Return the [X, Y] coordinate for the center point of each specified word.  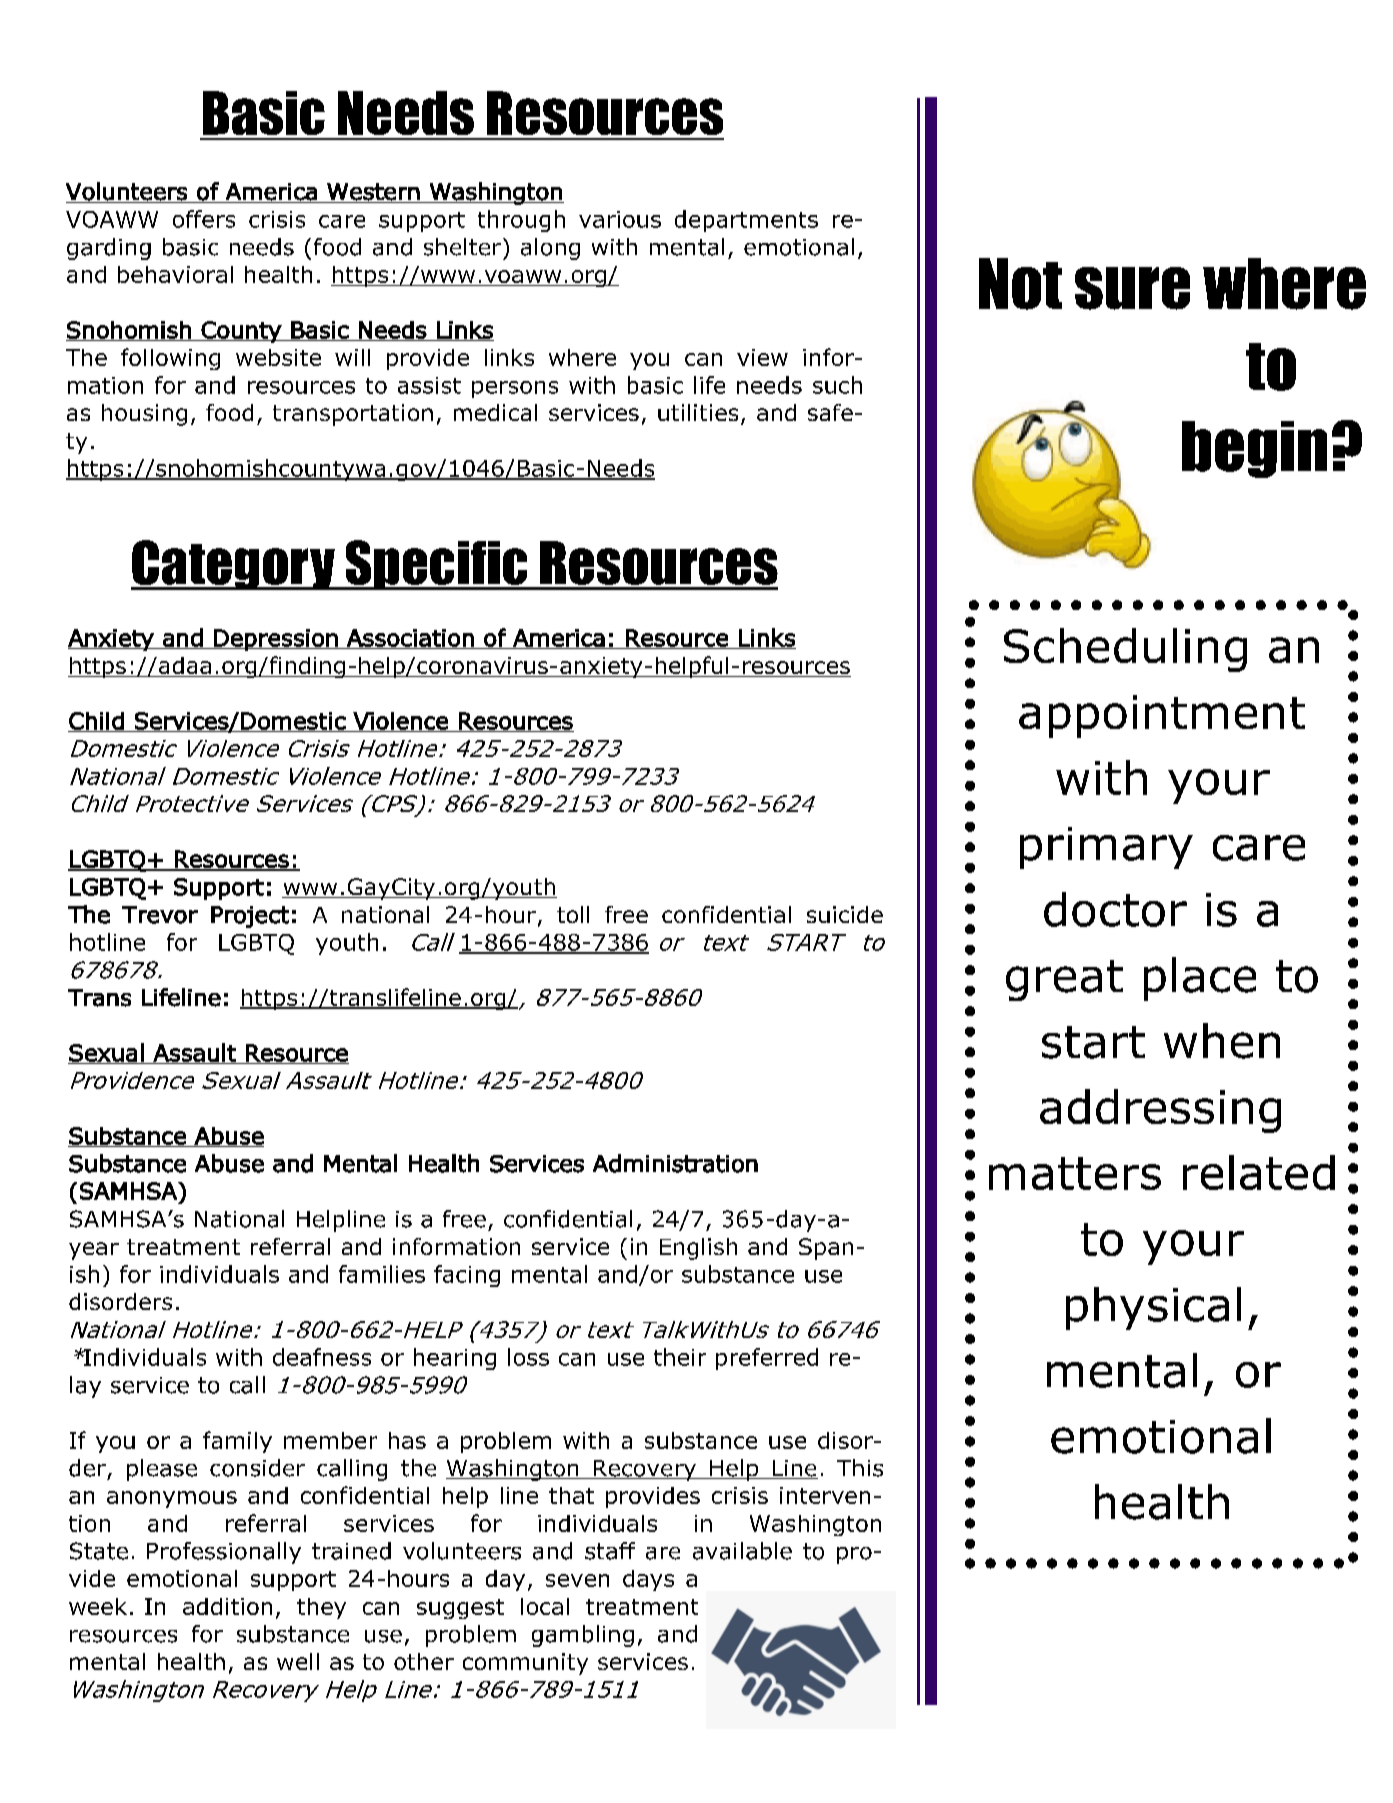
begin [1254, 449]
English [698, 1249]
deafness [322, 1357]
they [321, 1608]
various [620, 219]
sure [1132, 288]
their [680, 1357]
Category [234, 565]
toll [573, 914]
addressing [1160, 1111]
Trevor [160, 915]
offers [204, 219]
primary [1106, 848]
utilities [698, 412]
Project [250, 917]
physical [1153, 1308]
